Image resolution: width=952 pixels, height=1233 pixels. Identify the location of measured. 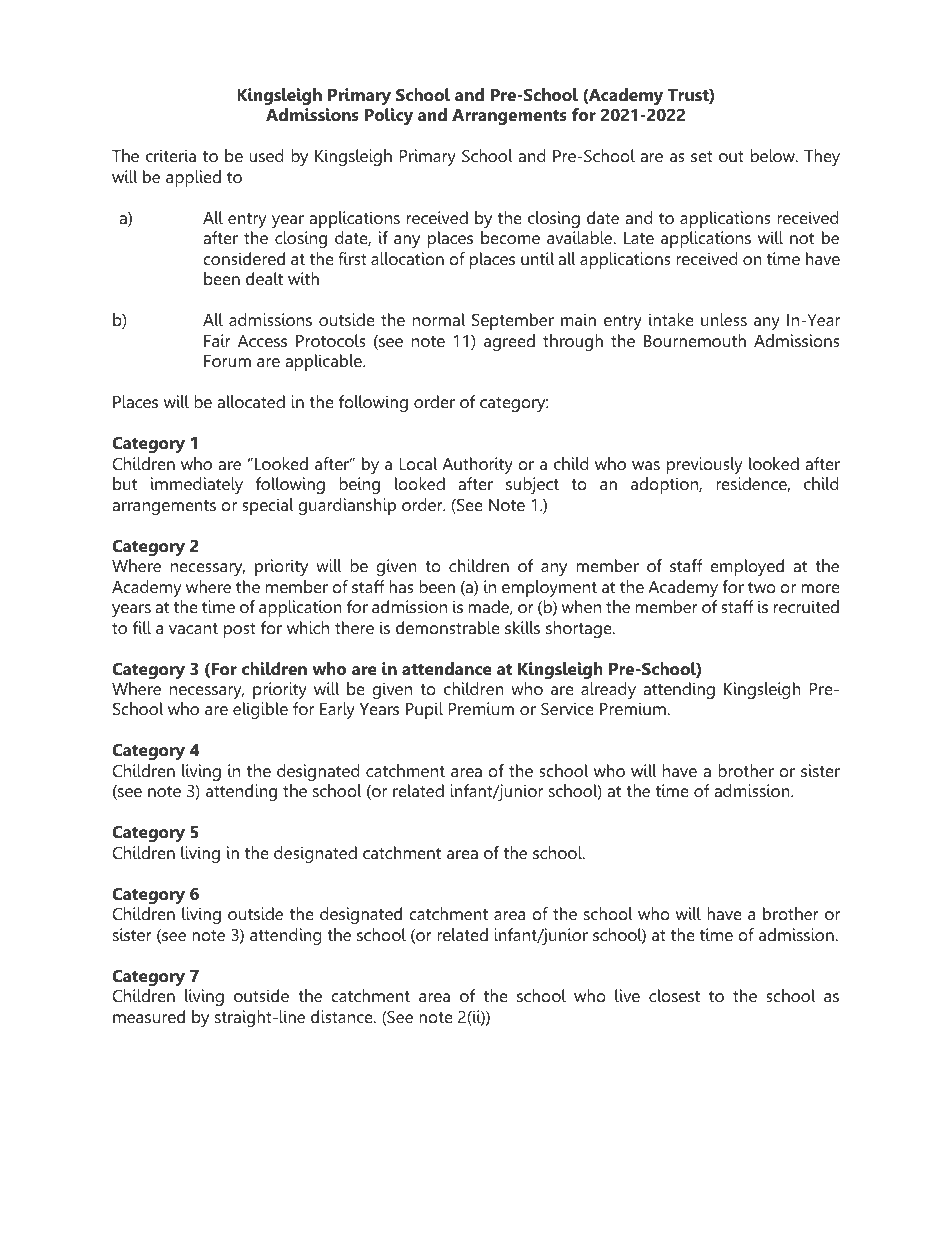
(149, 1016).
